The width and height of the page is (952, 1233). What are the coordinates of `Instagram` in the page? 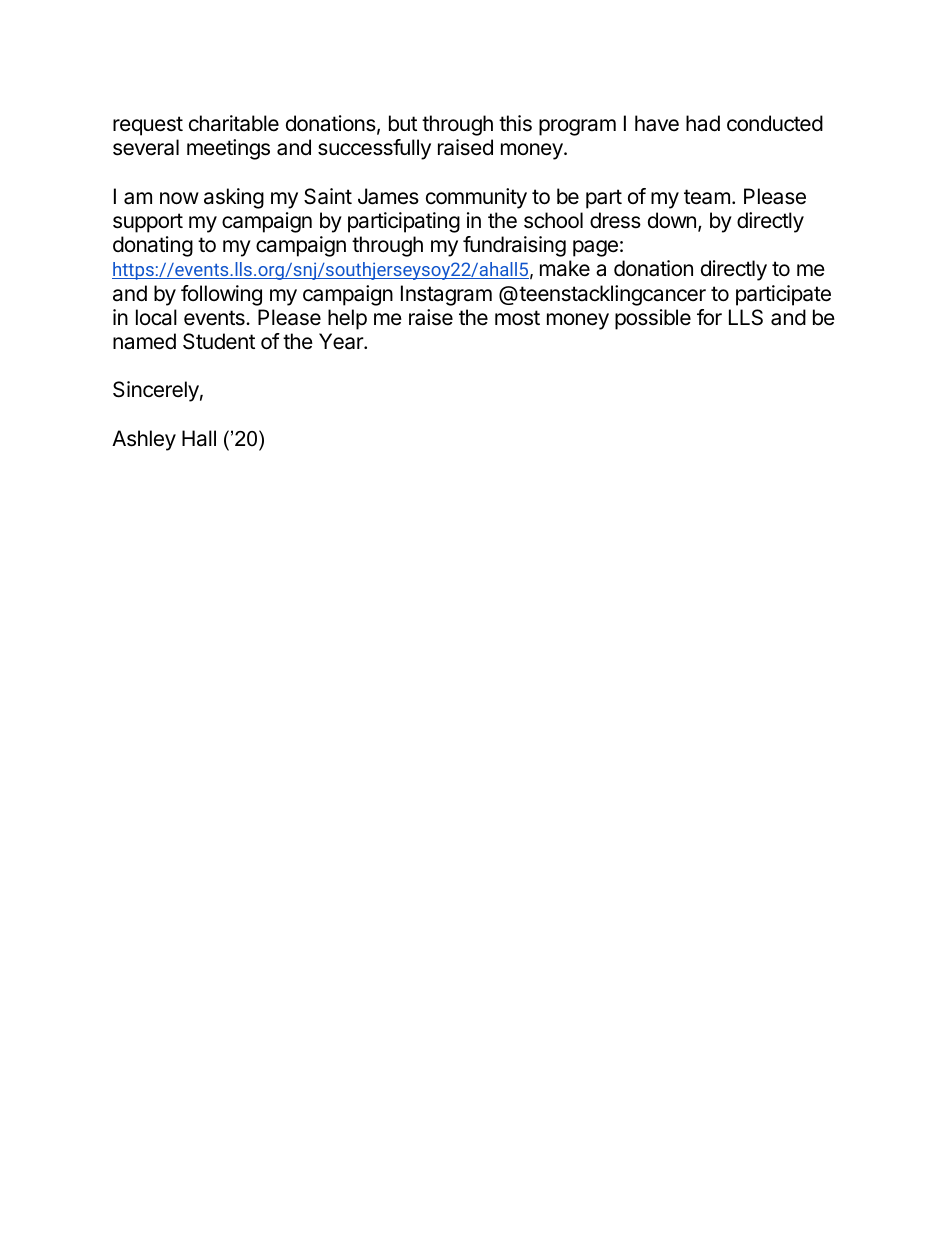 It's located at (446, 295).
